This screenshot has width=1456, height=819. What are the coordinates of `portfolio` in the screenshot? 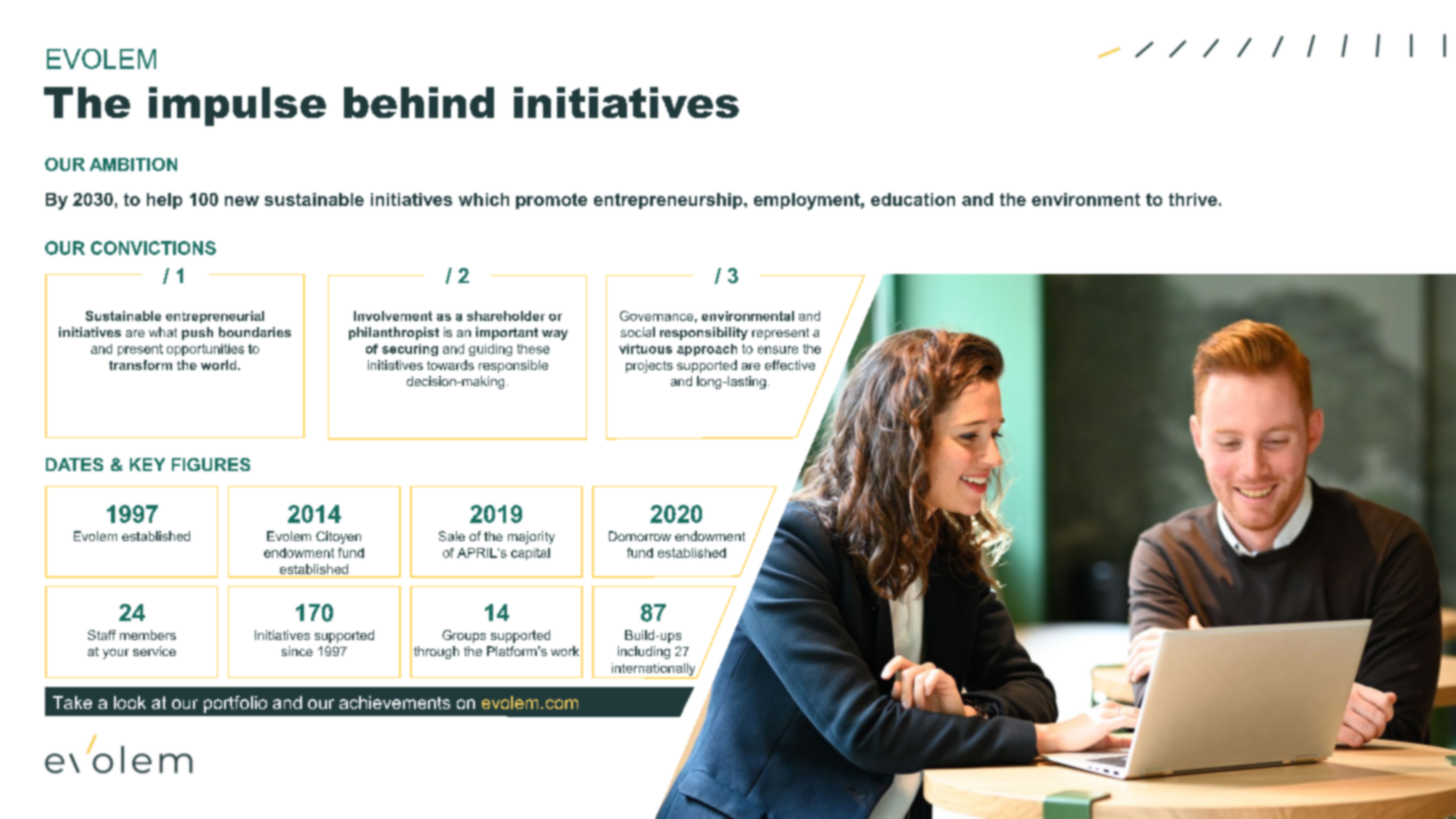 It's located at (235, 704).
